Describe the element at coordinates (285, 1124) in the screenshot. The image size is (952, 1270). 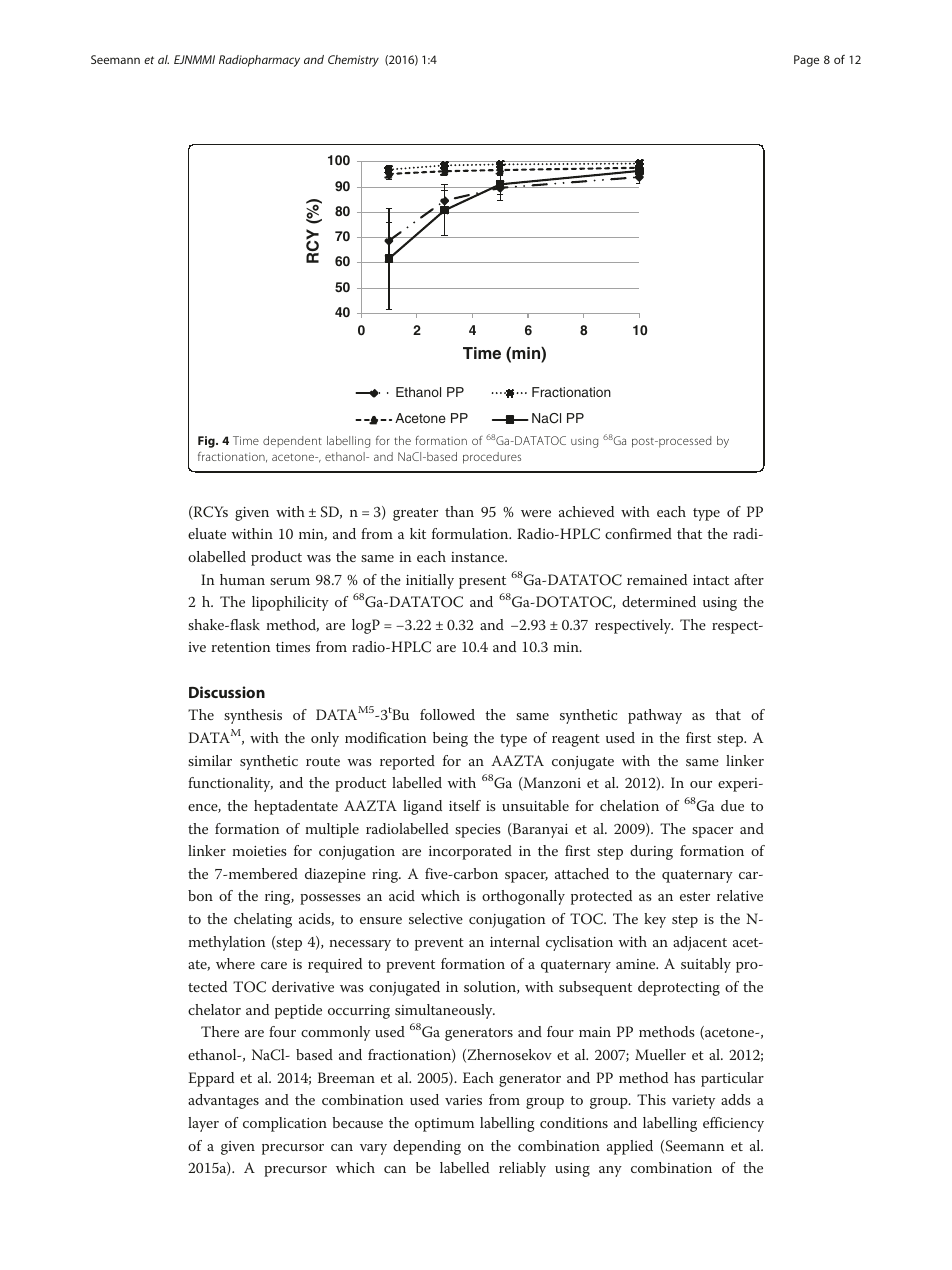
I see `complication` at that location.
